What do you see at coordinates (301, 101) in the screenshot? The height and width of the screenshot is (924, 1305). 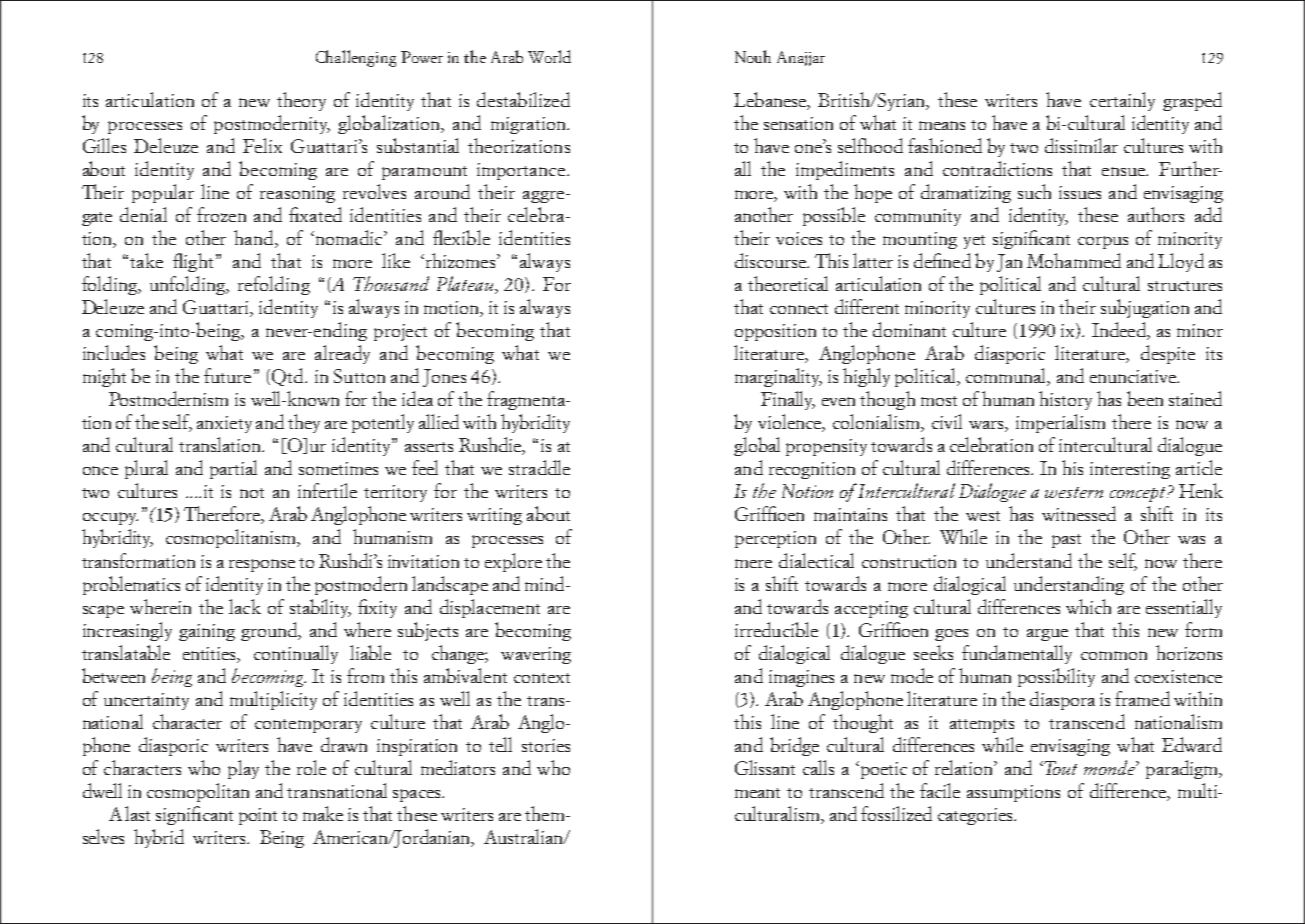 I see `theory` at bounding box center [301, 101].
